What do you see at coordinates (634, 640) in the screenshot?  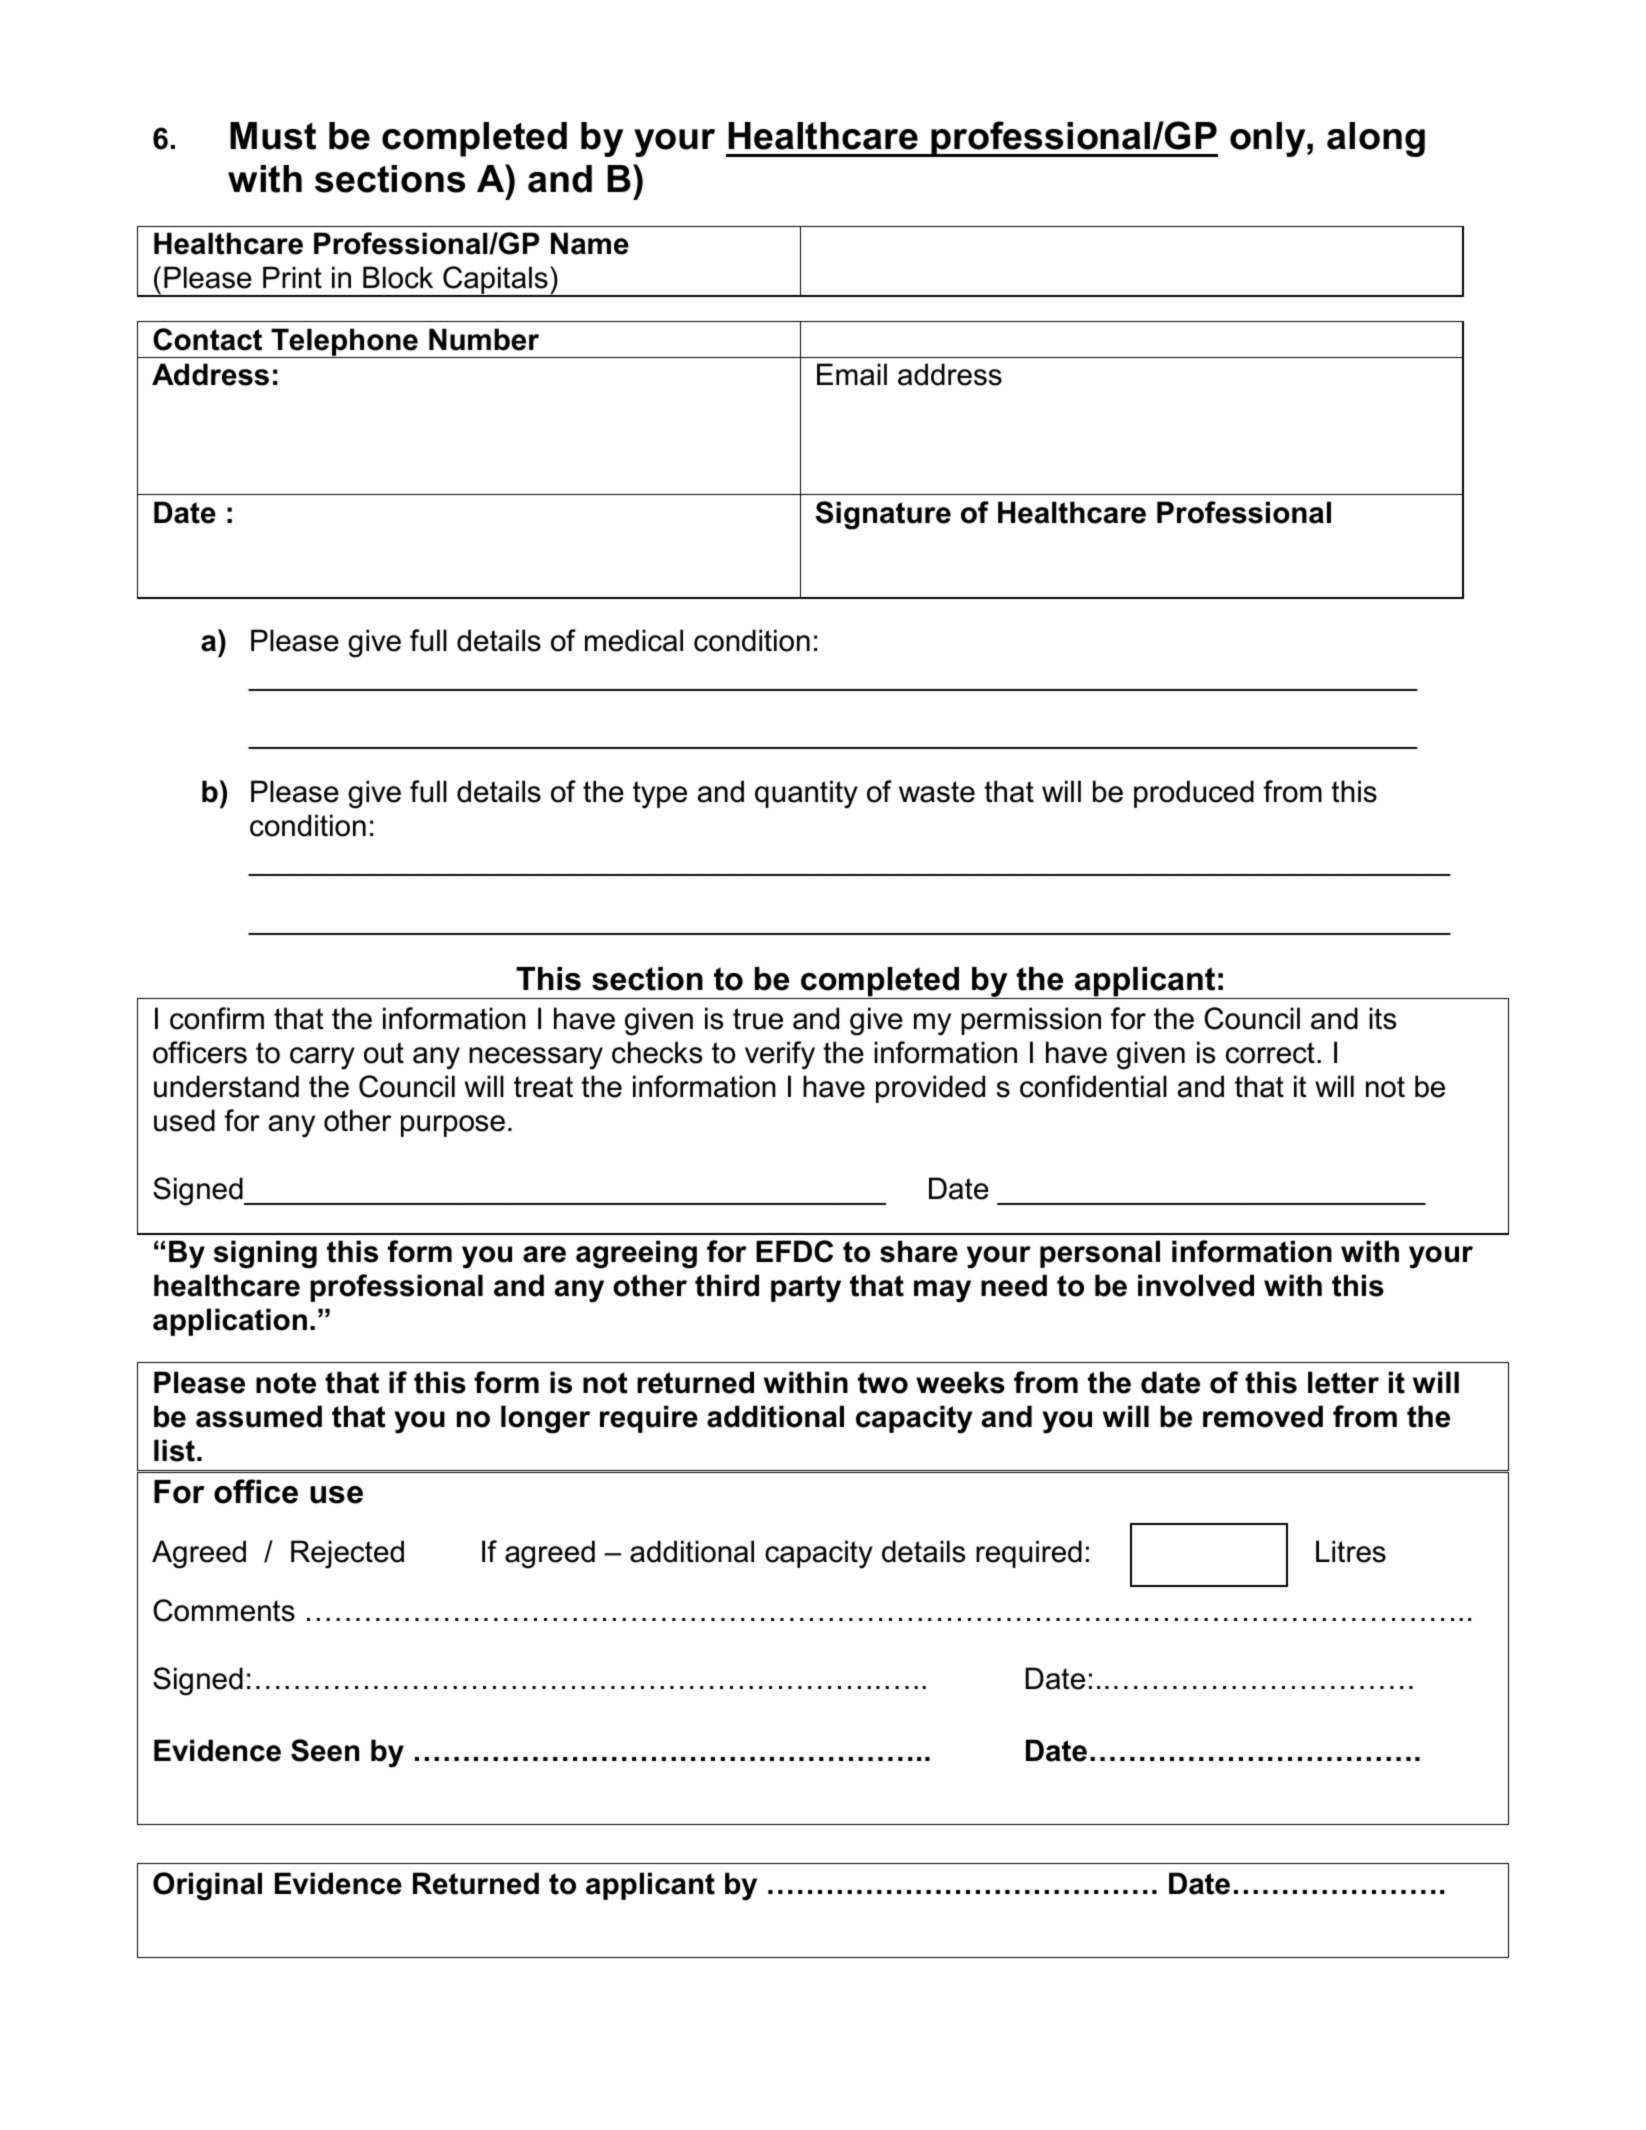 I see `medical` at bounding box center [634, 640].
